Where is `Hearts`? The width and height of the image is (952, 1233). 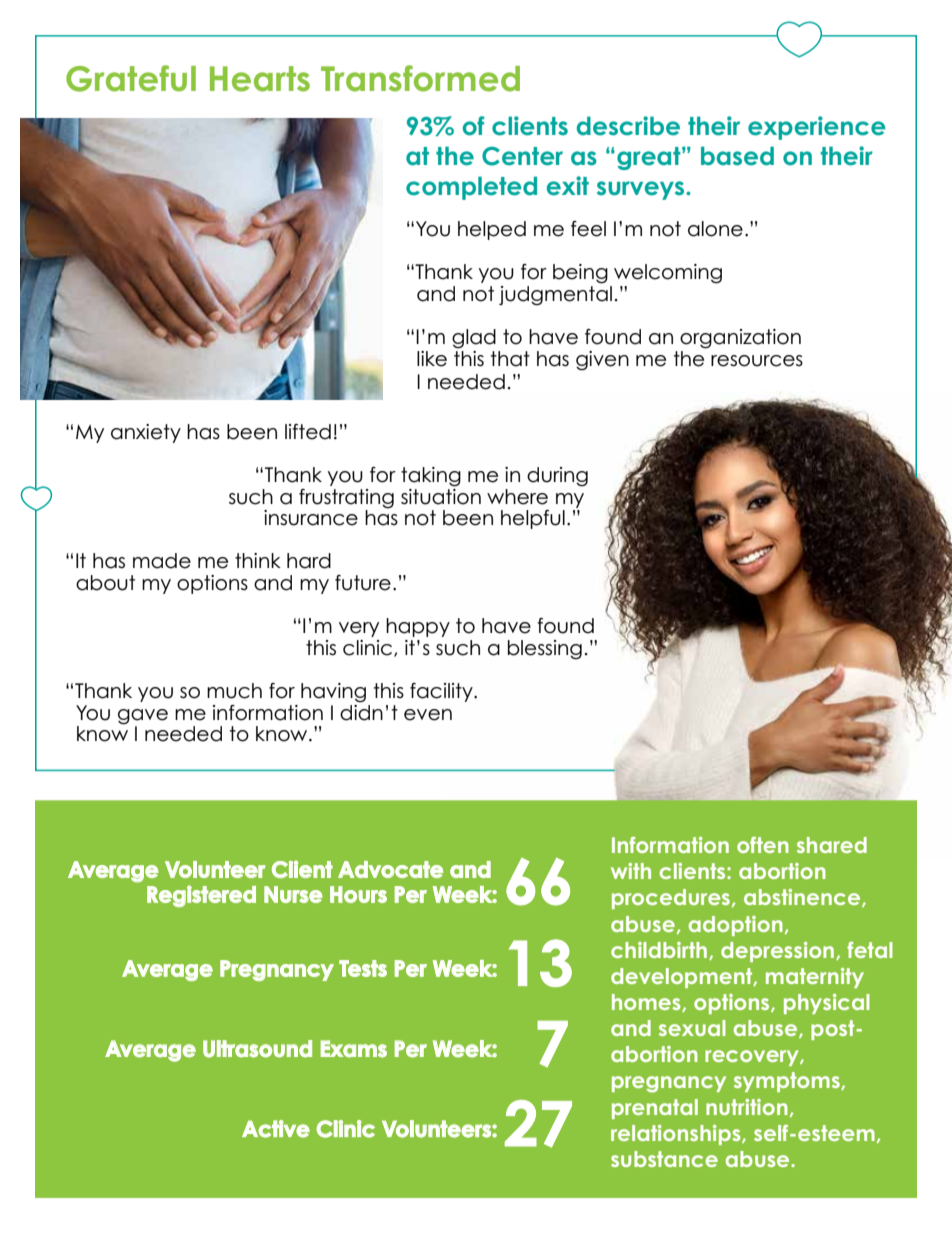 Hearts is located at coordinates (260, 79).
